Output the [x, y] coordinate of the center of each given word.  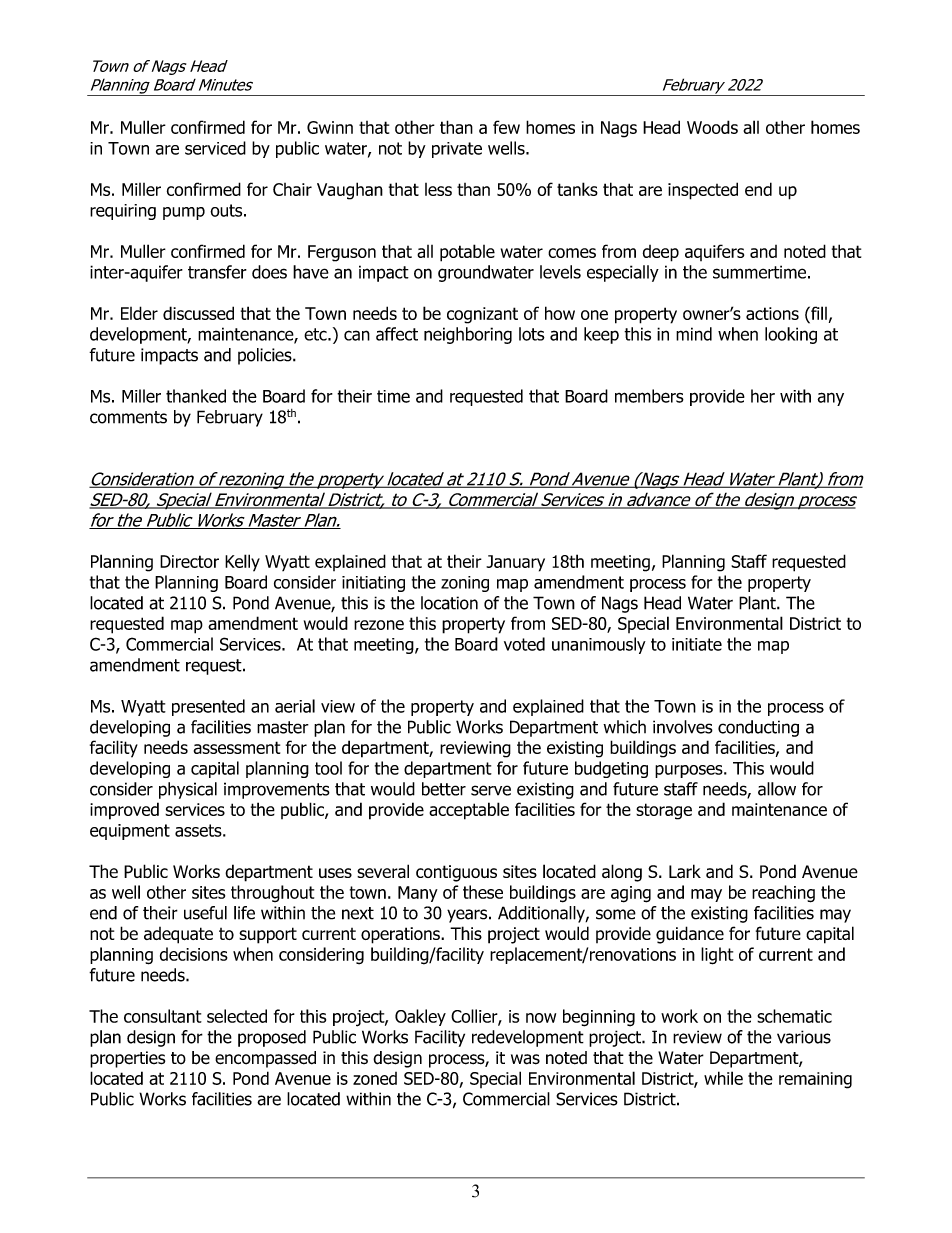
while [723, 1078]
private [457, 150]
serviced [215, 148]
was [525, 1059]
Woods [712, 127]
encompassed [265, 1059]
